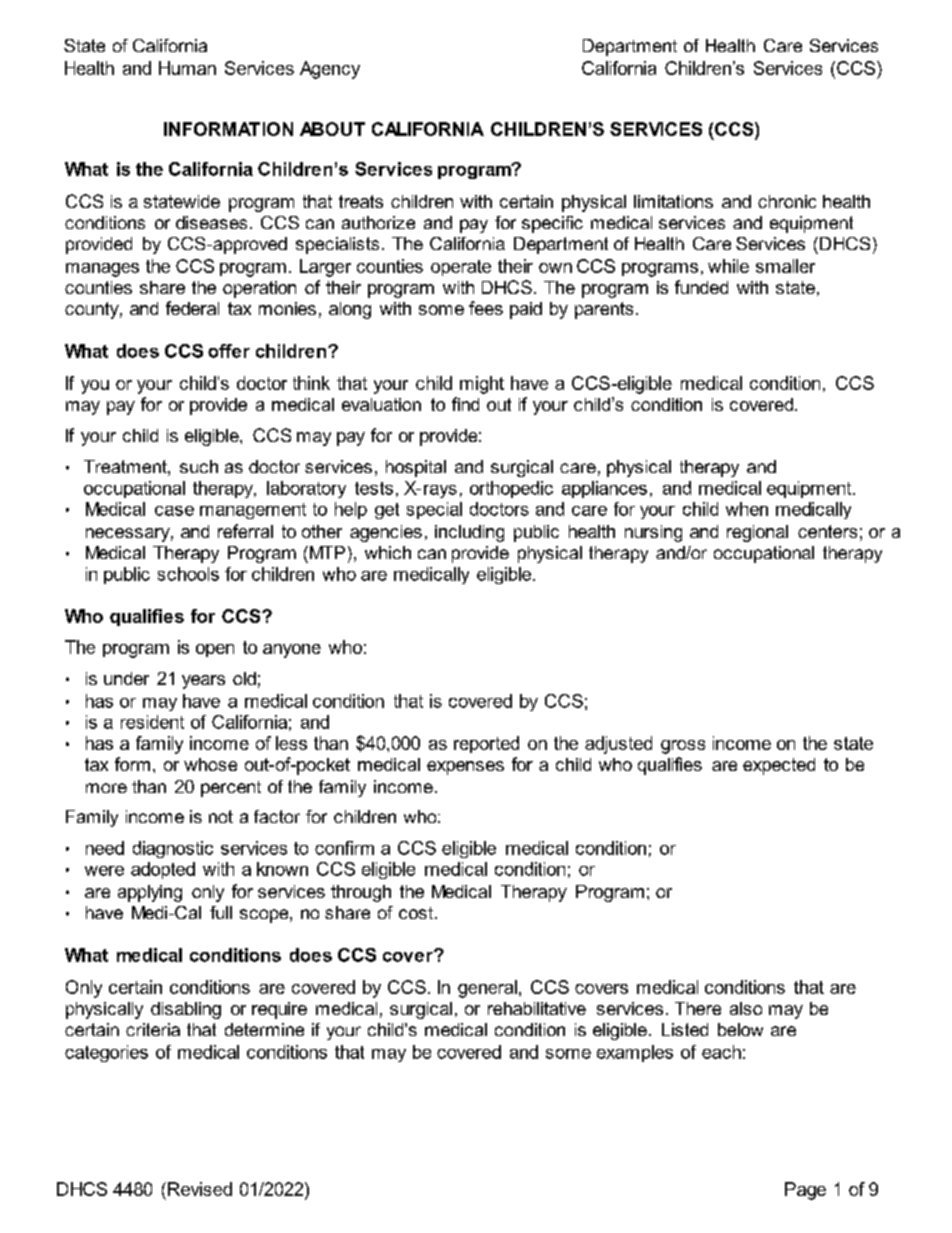 The image size is (952, 1233). Describe the element at coordinates (200, 1189) in the screenshot. I see `Revised` at that location.
